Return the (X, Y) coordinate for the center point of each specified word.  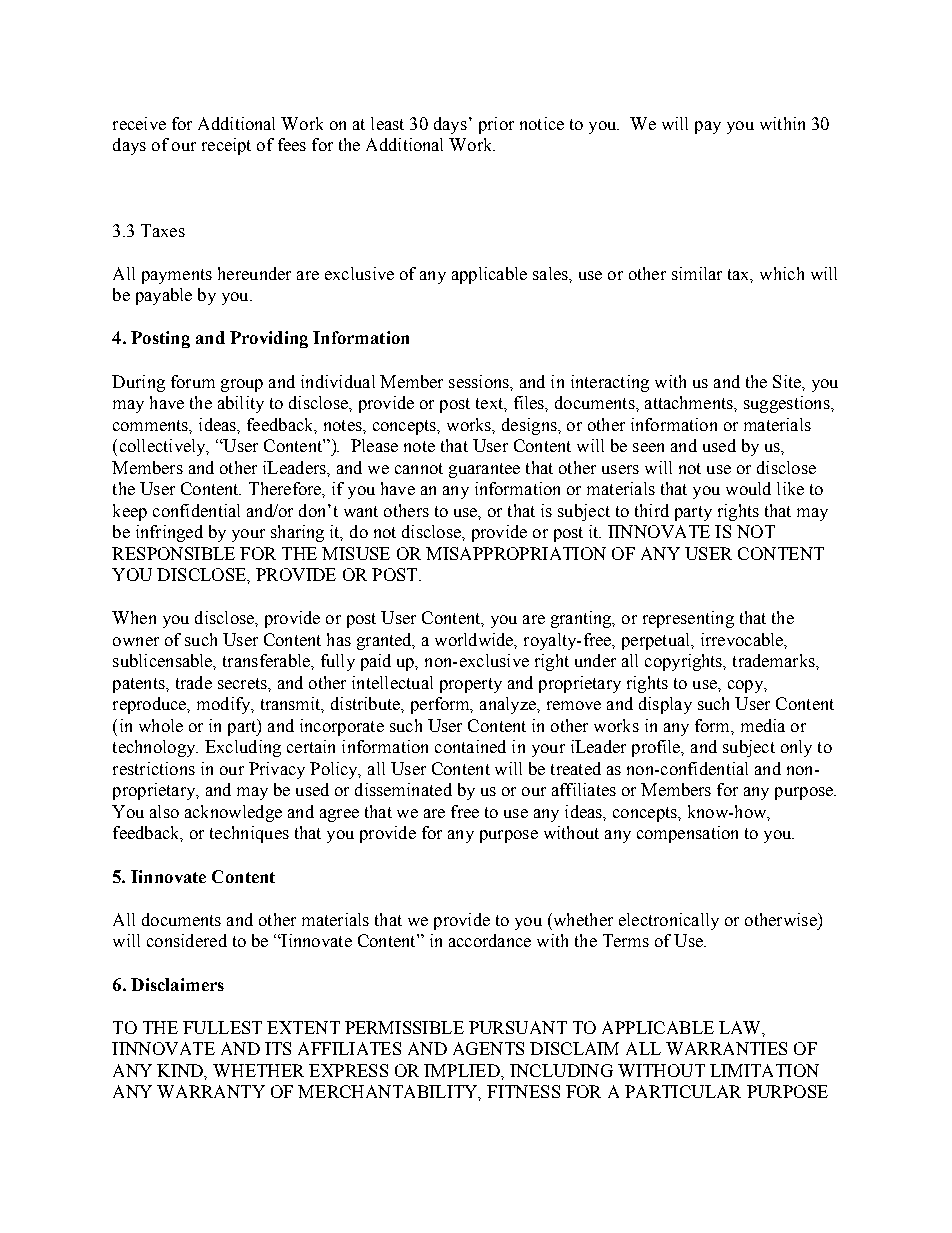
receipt (226, 146)
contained (470, 746)
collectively (164, 447)
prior (496, 125)
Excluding (243, 748)
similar (697, 273)
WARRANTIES (726, 1048)
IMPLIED (463, 1070)
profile (657, 748)
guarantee (484, 470)
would (748, 488)
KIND (181, 1071)
